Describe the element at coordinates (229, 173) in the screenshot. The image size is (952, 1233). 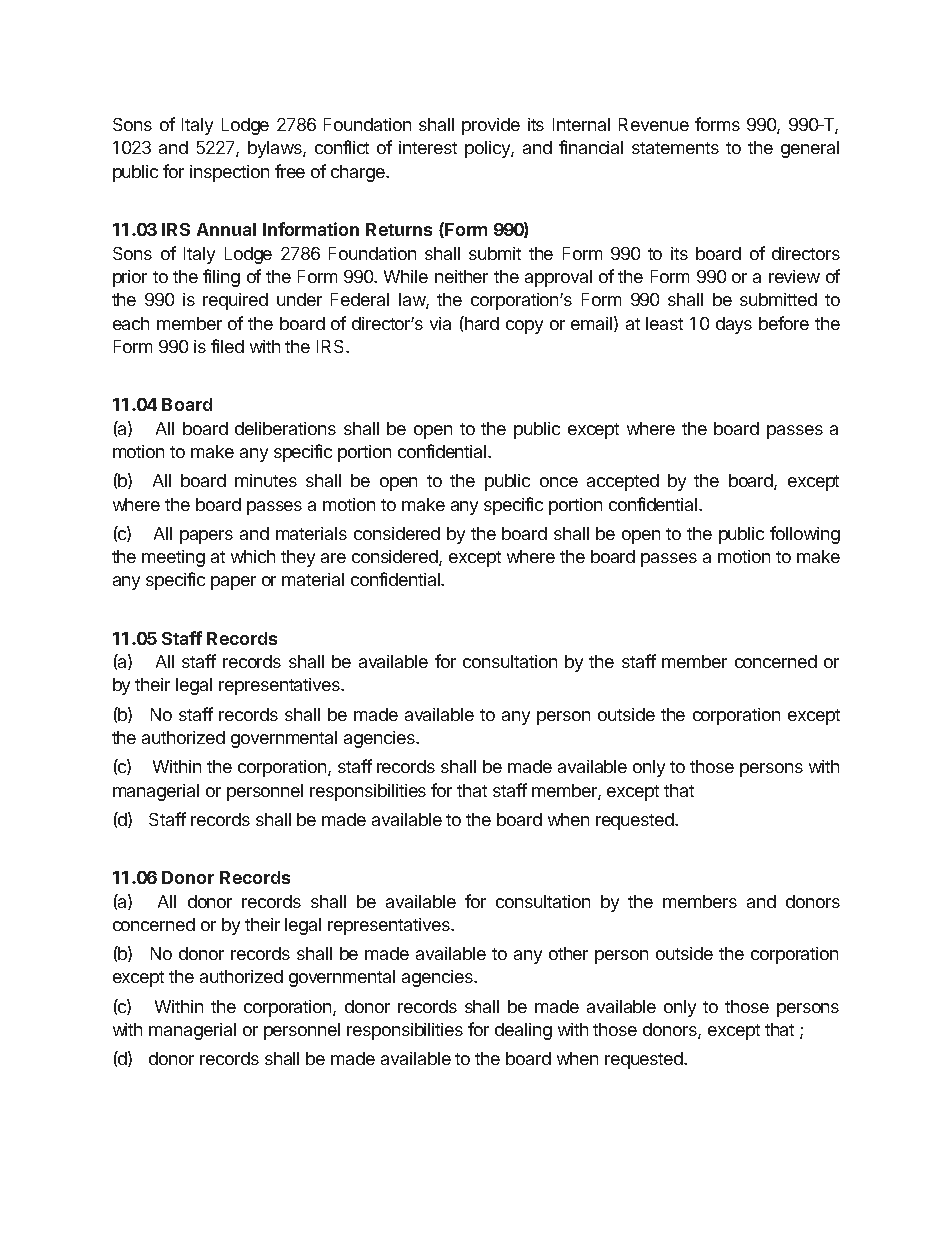
I see `inspection` at that location.
